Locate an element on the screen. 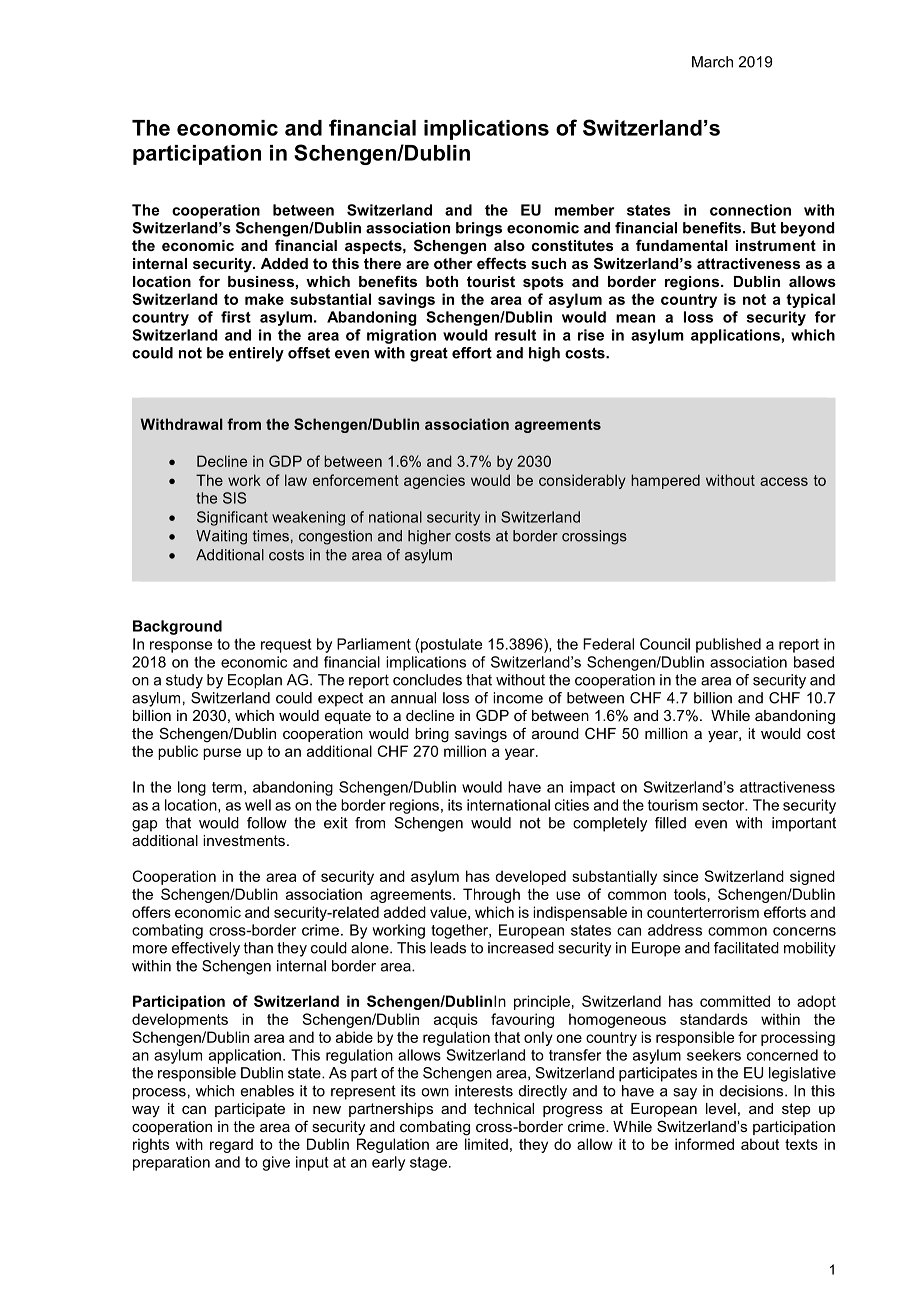 The width and height of the screenshot is (924, 1308). typical is located at coordinates (810, 300).
